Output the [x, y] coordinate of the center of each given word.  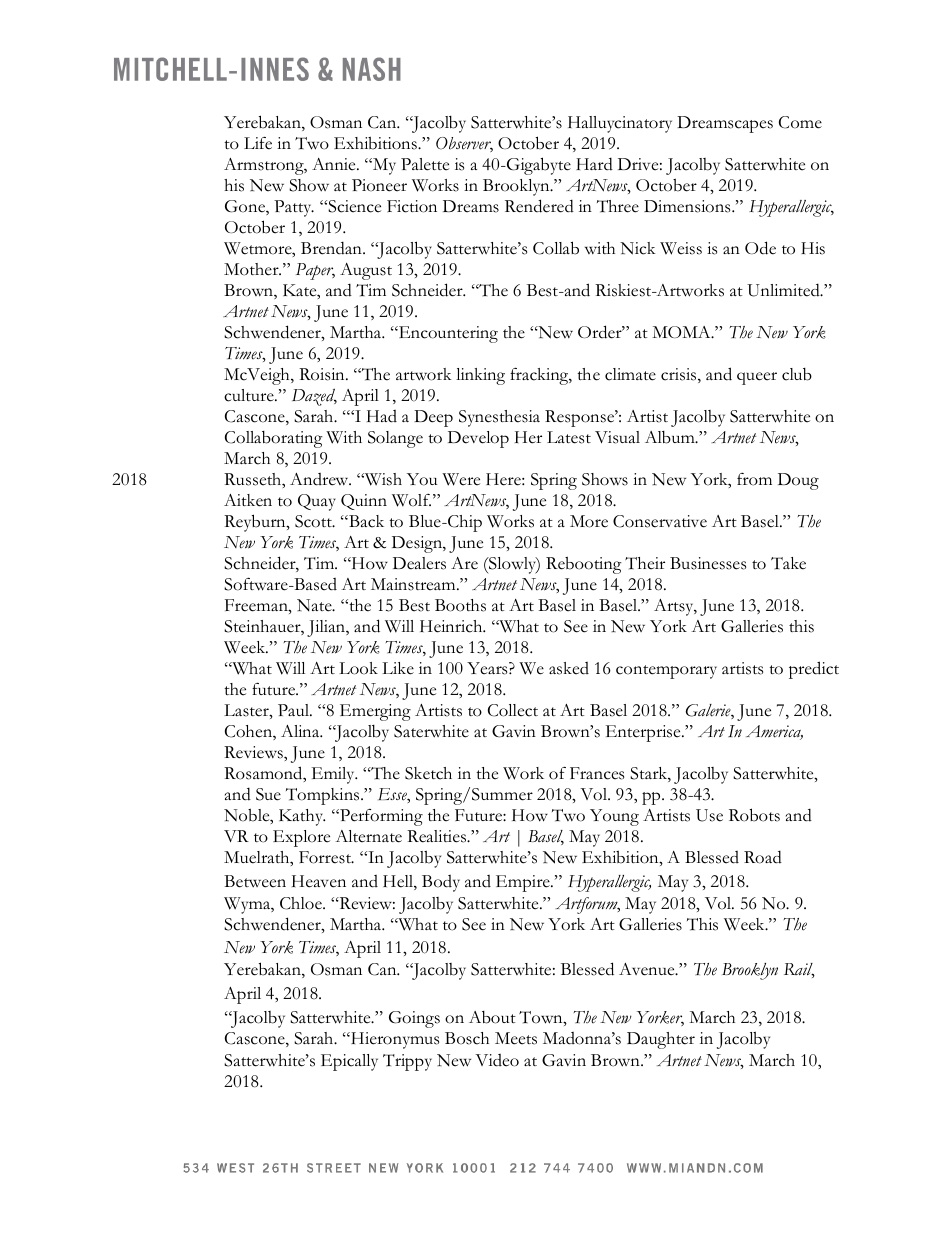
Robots [754, 815]
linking [480, 376]
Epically [349, 1062]
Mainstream [414, 584]
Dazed [314, 397]
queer [757, 378]
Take [788, 563]
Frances [597, 773]
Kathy [302, 817]
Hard [594, 164]
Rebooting [584, 565]
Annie [335, 164]
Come [800, 122]
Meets [516, 1038]
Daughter [661, 1040]
